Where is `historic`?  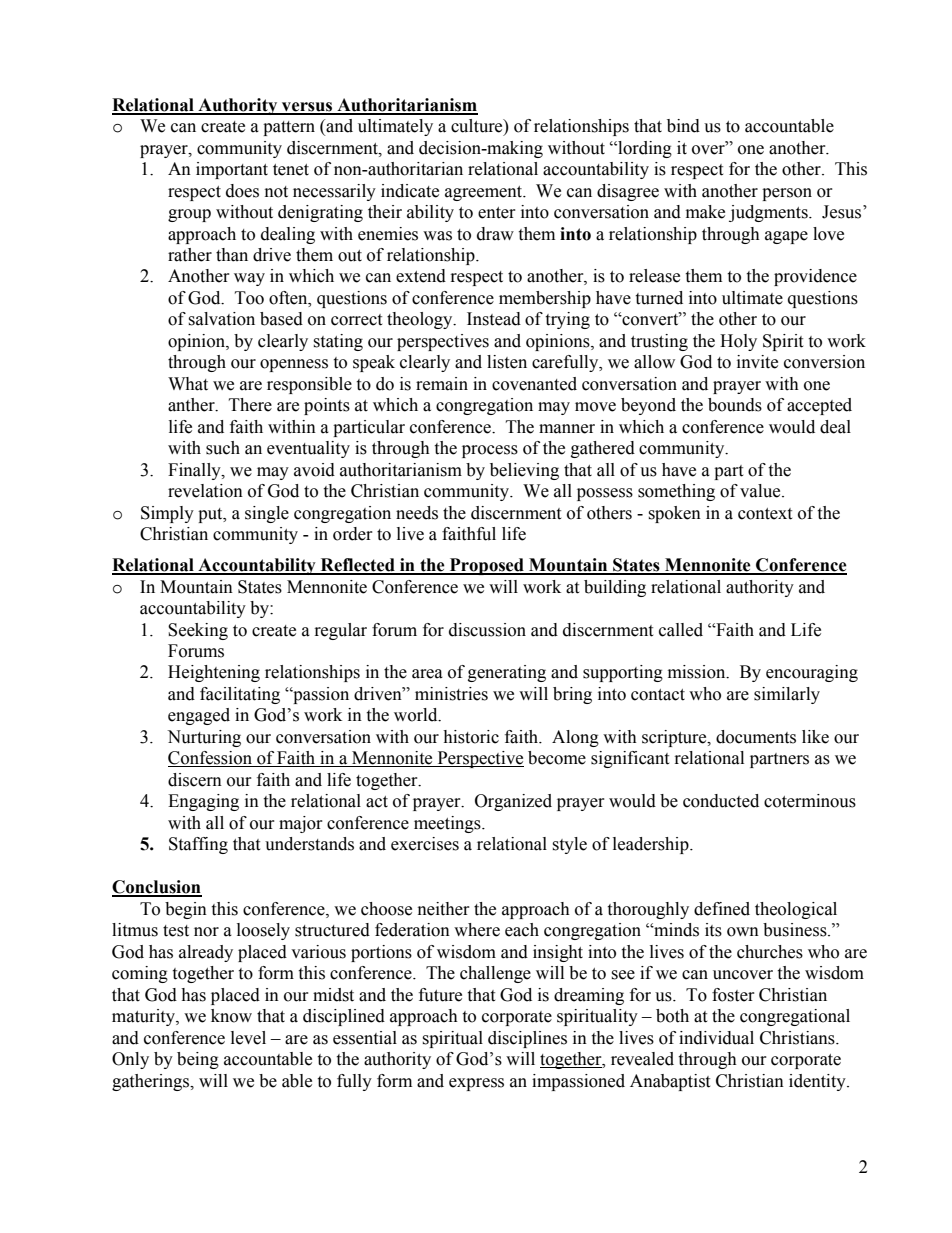 historic is located at coordinates (471, 737).
